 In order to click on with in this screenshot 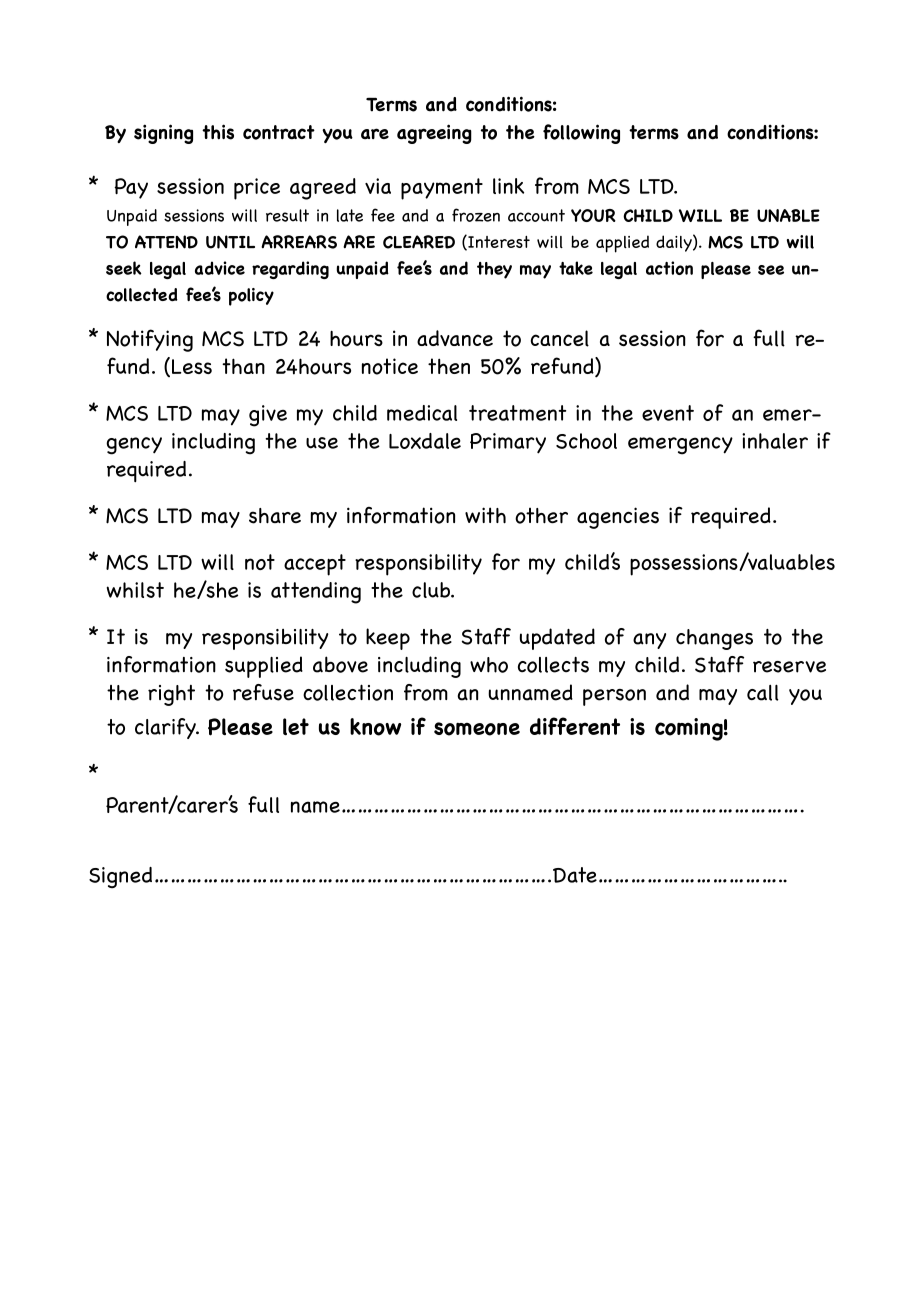, I will do `click(485, 515)`.
